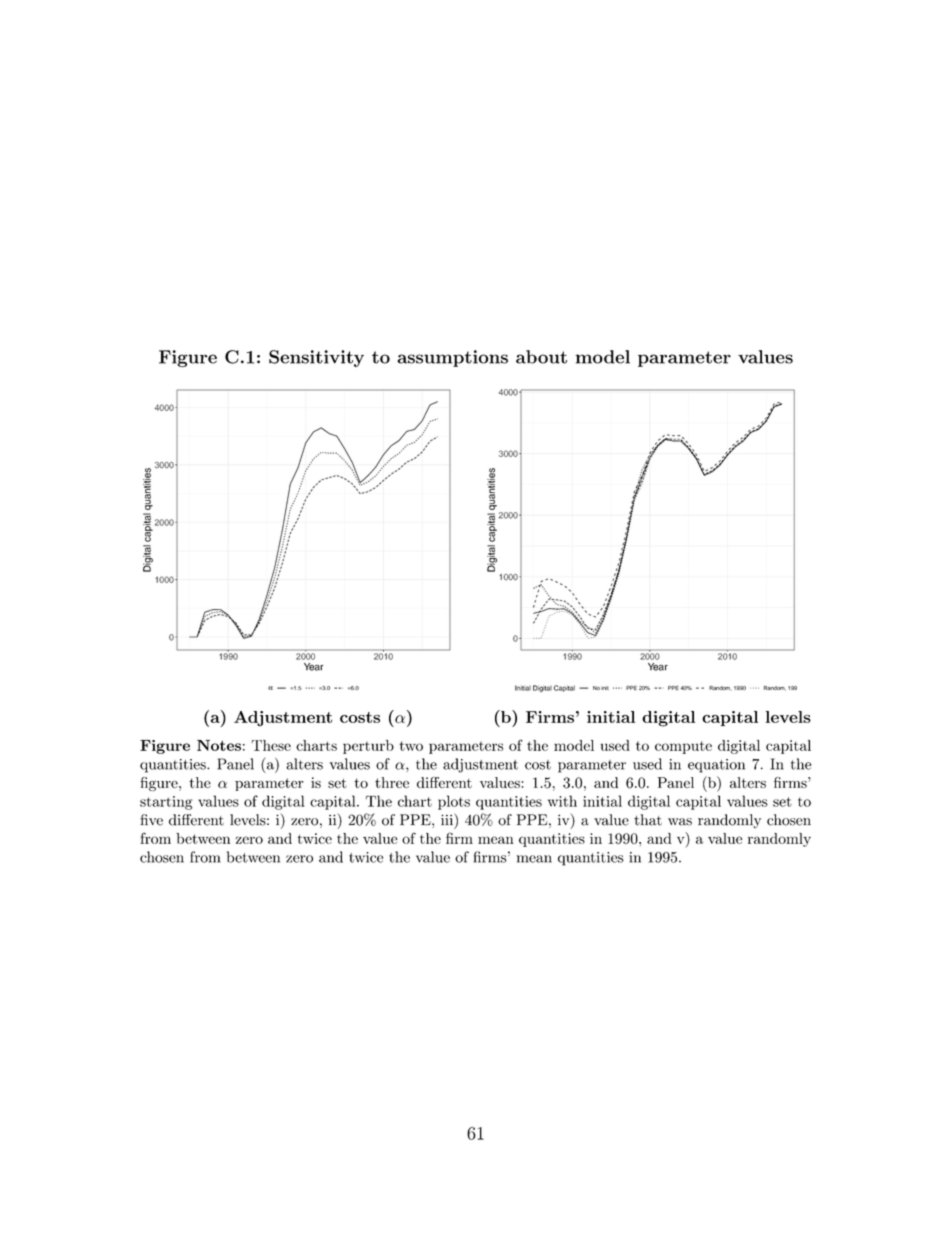 The height and width of the screenshot is (1233, 952). Describe the element at coordinates (541, 357) in the screenshot. I see `about` at that location.
